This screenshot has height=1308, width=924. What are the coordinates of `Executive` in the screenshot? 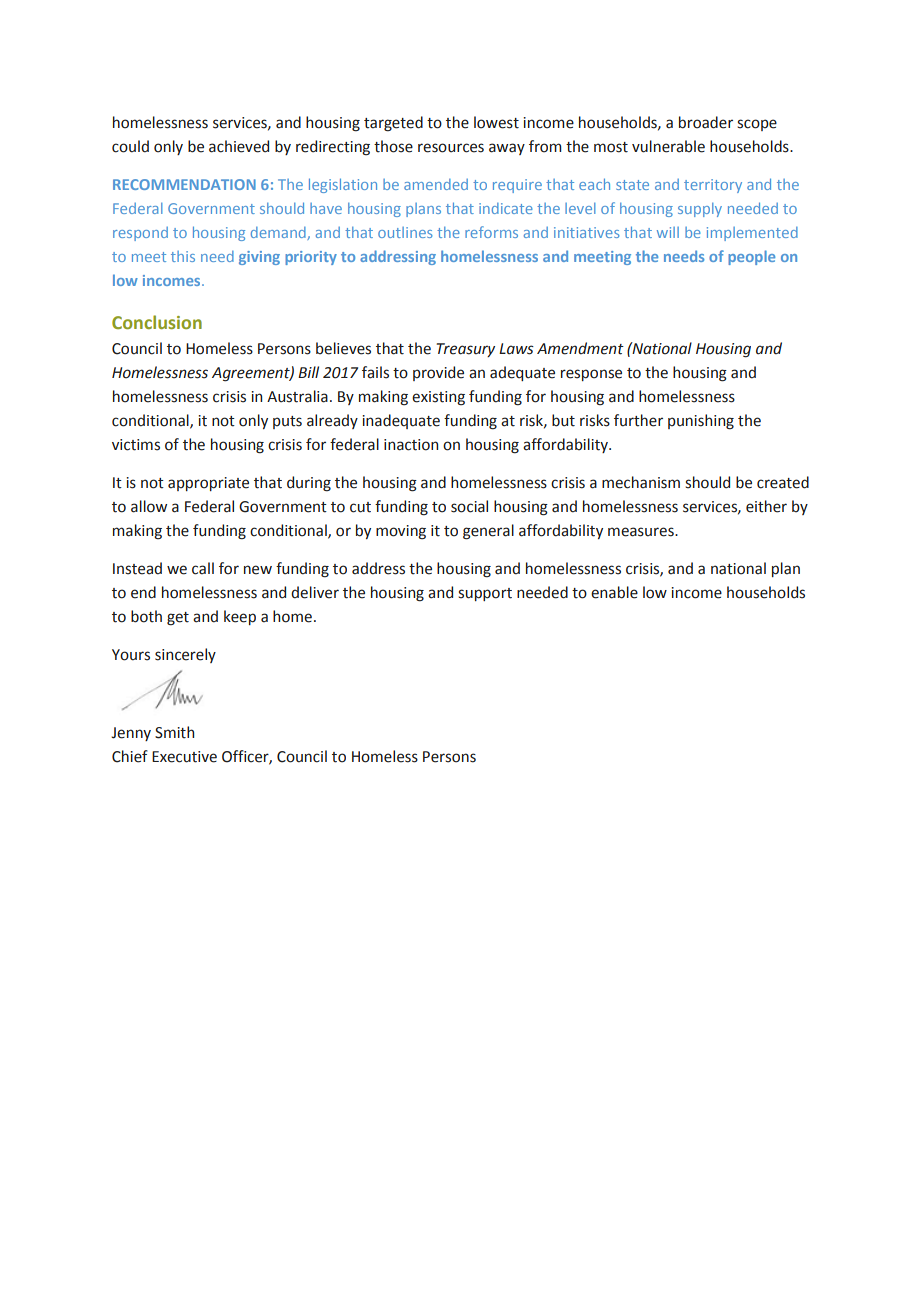 It's located at (184, 757).
